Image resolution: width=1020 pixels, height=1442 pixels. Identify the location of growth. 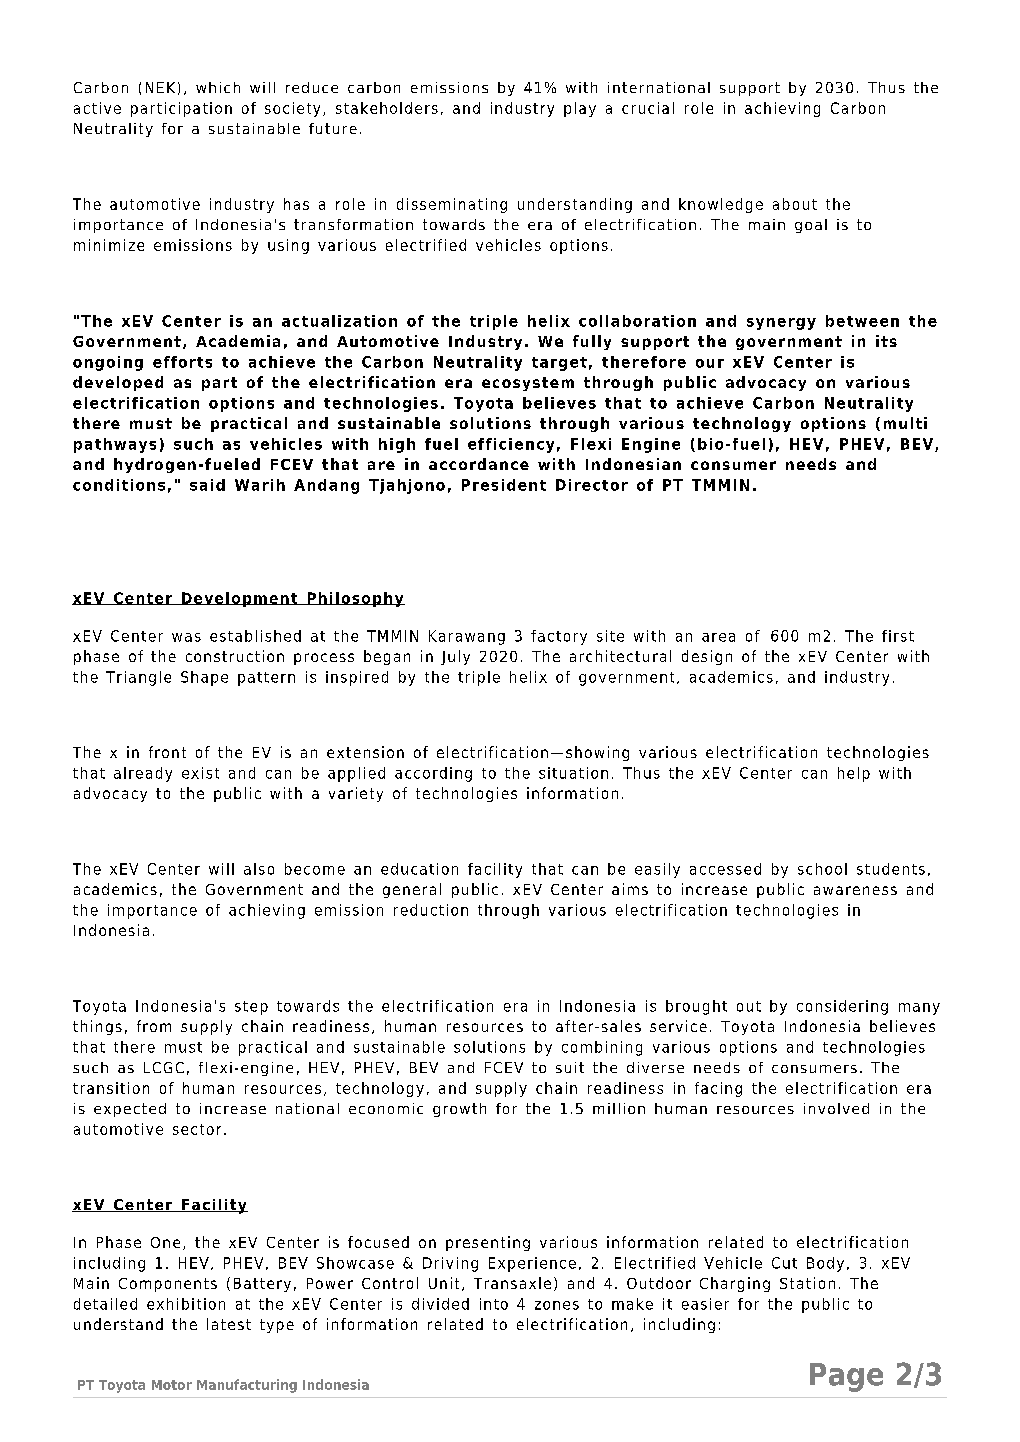
(459, 1110).
